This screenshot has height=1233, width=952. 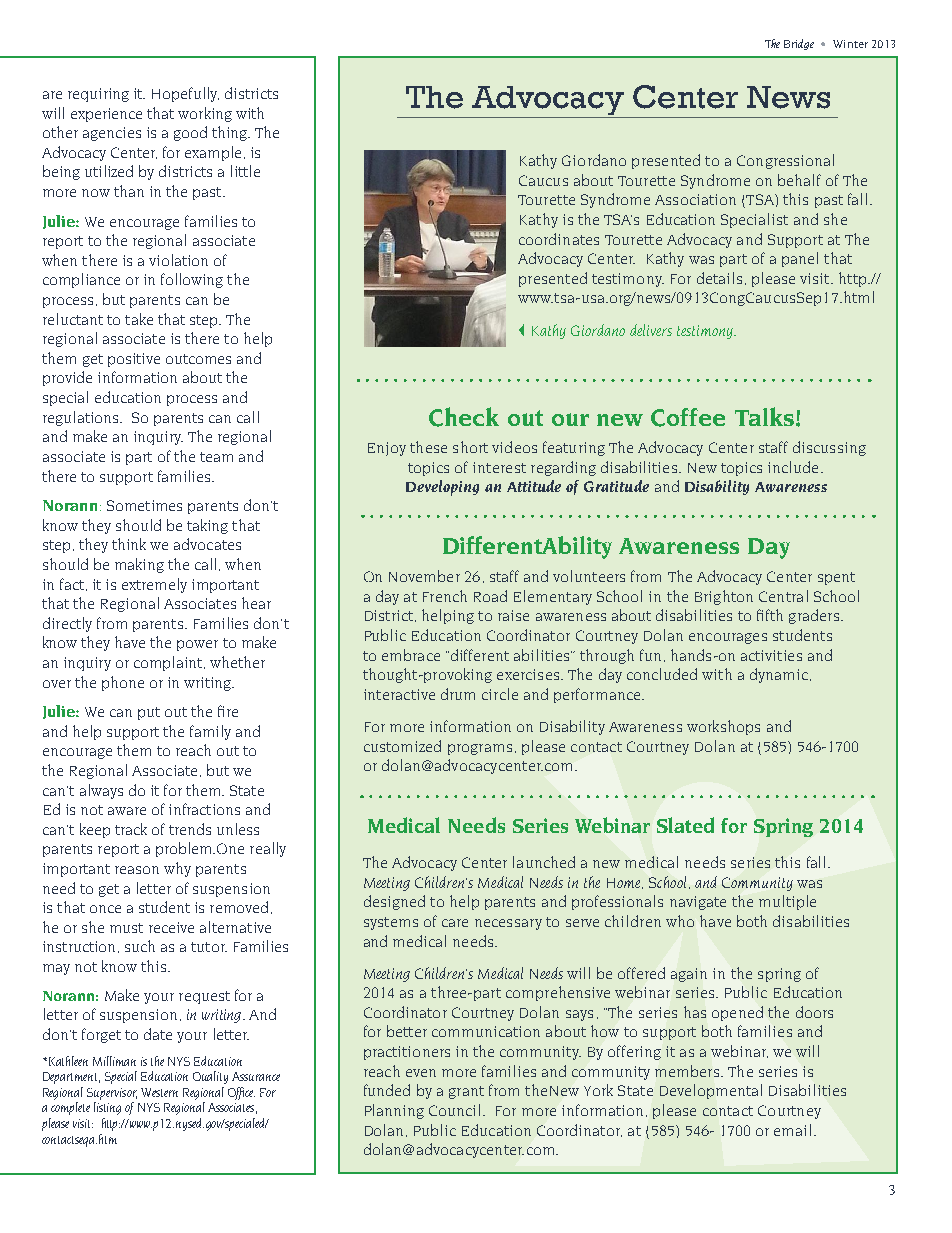 I want to click on Check, so click(x=464, y=417).
